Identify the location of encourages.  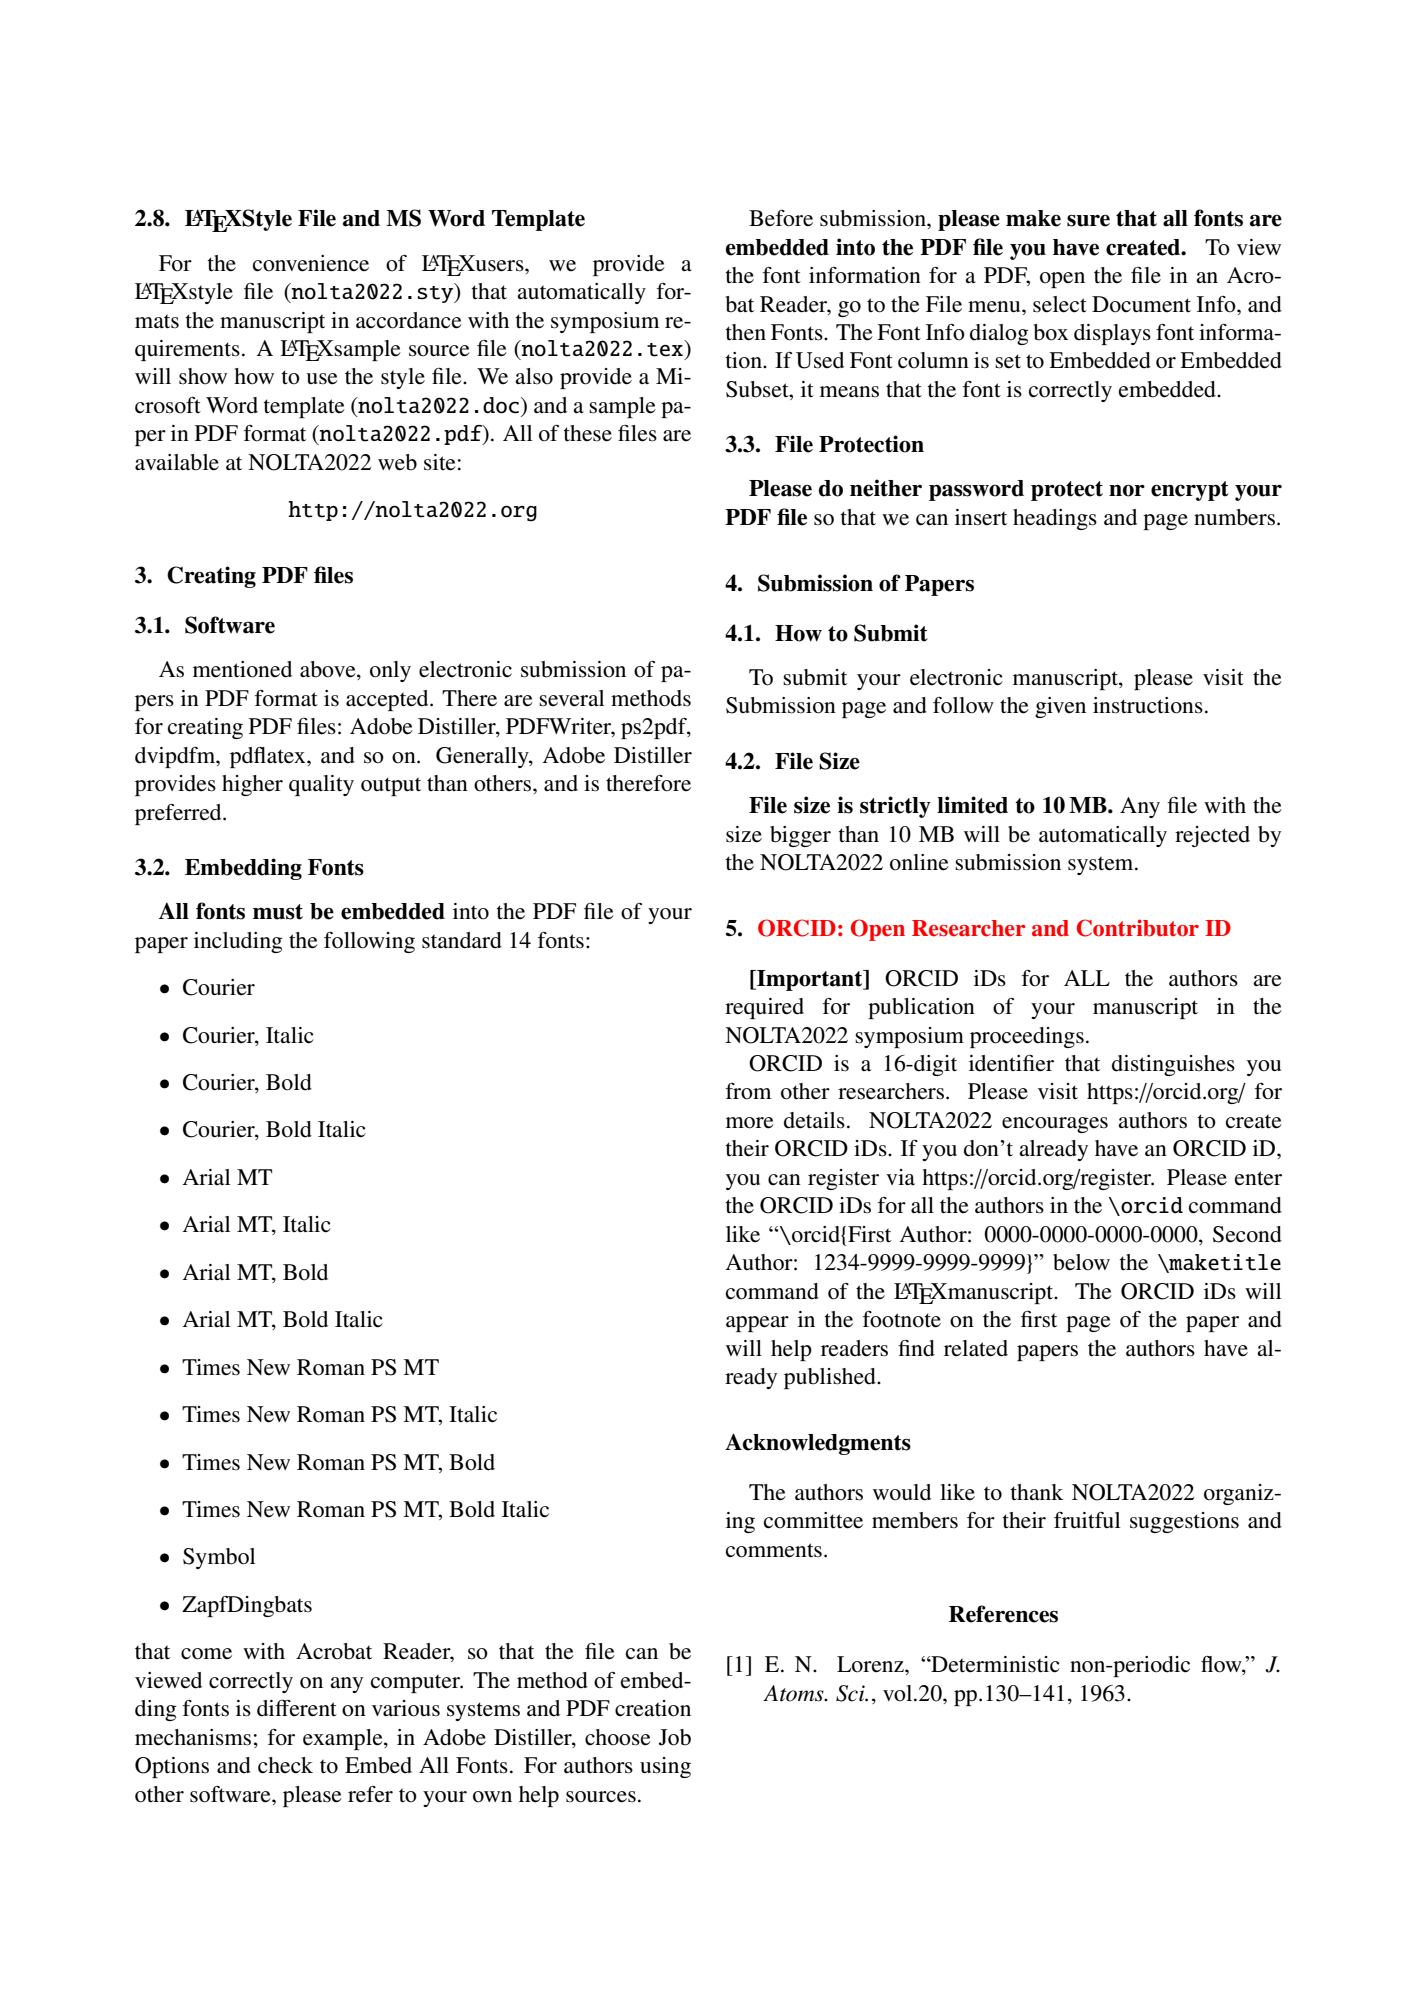
(1055, 1125).
